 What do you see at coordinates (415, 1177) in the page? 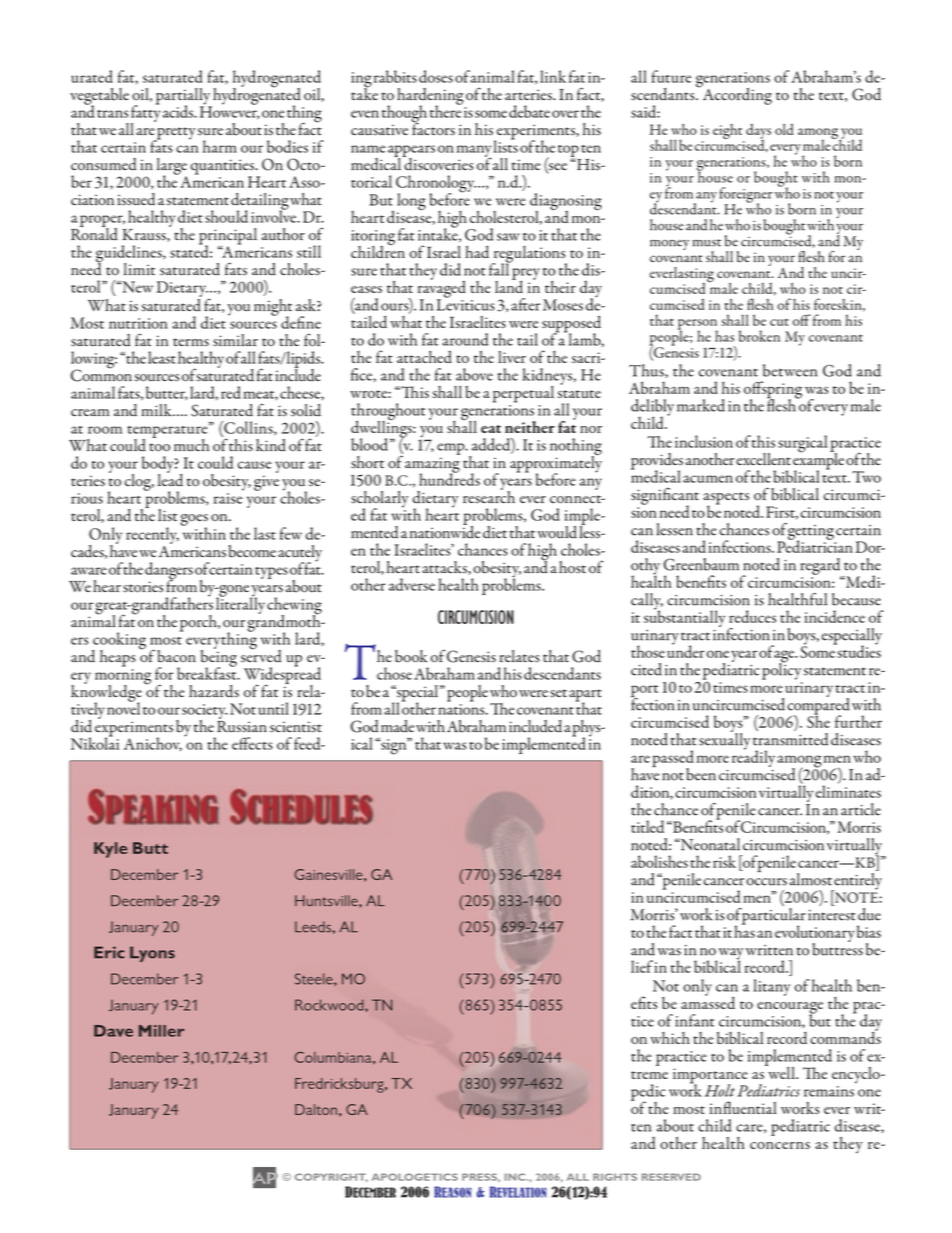
I see `APOLOGETICS` at bounding box center [415, 1177].
